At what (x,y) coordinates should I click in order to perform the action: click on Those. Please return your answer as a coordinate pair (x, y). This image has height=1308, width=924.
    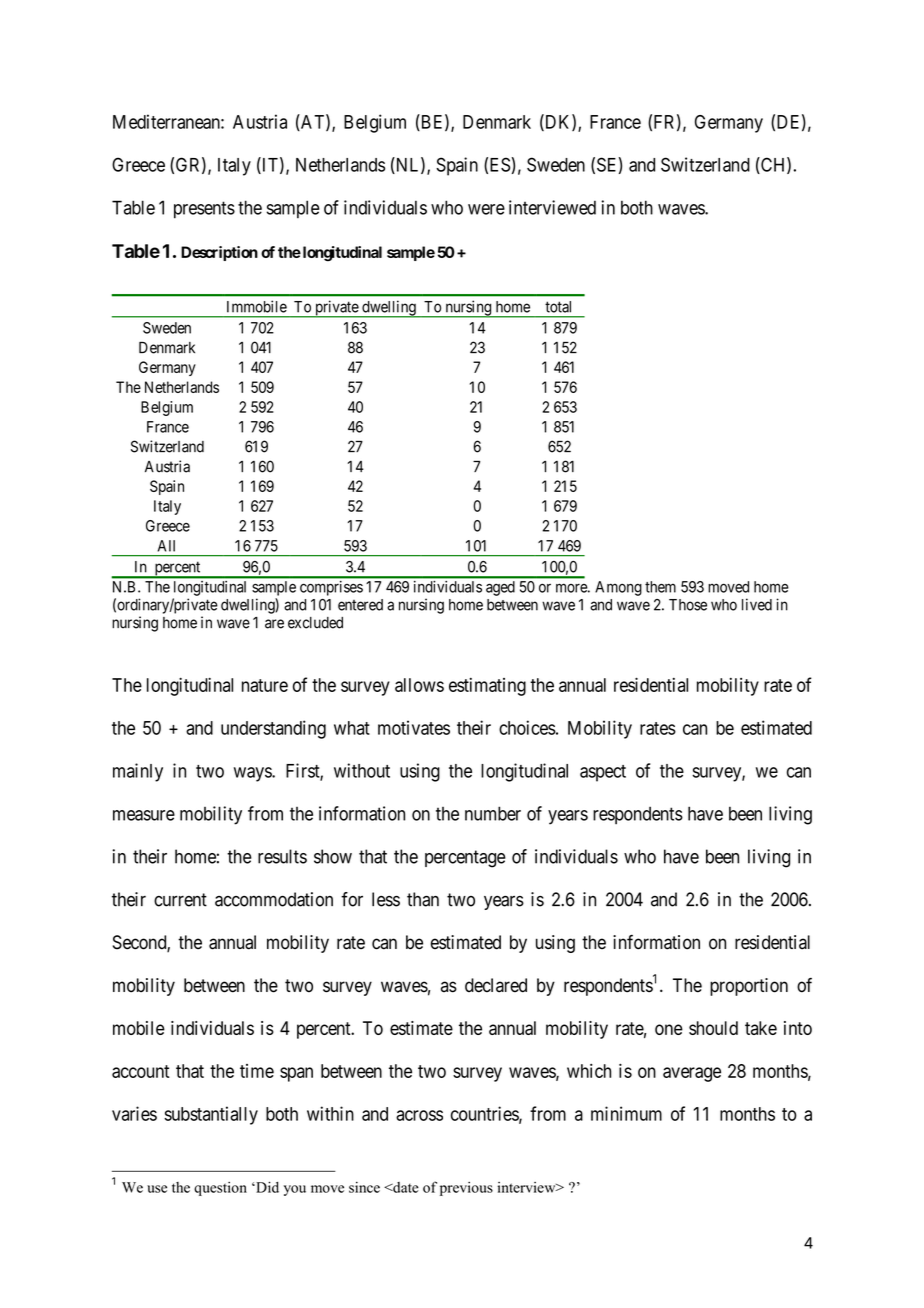
    Looking at the image, I should click on (688, 605).
